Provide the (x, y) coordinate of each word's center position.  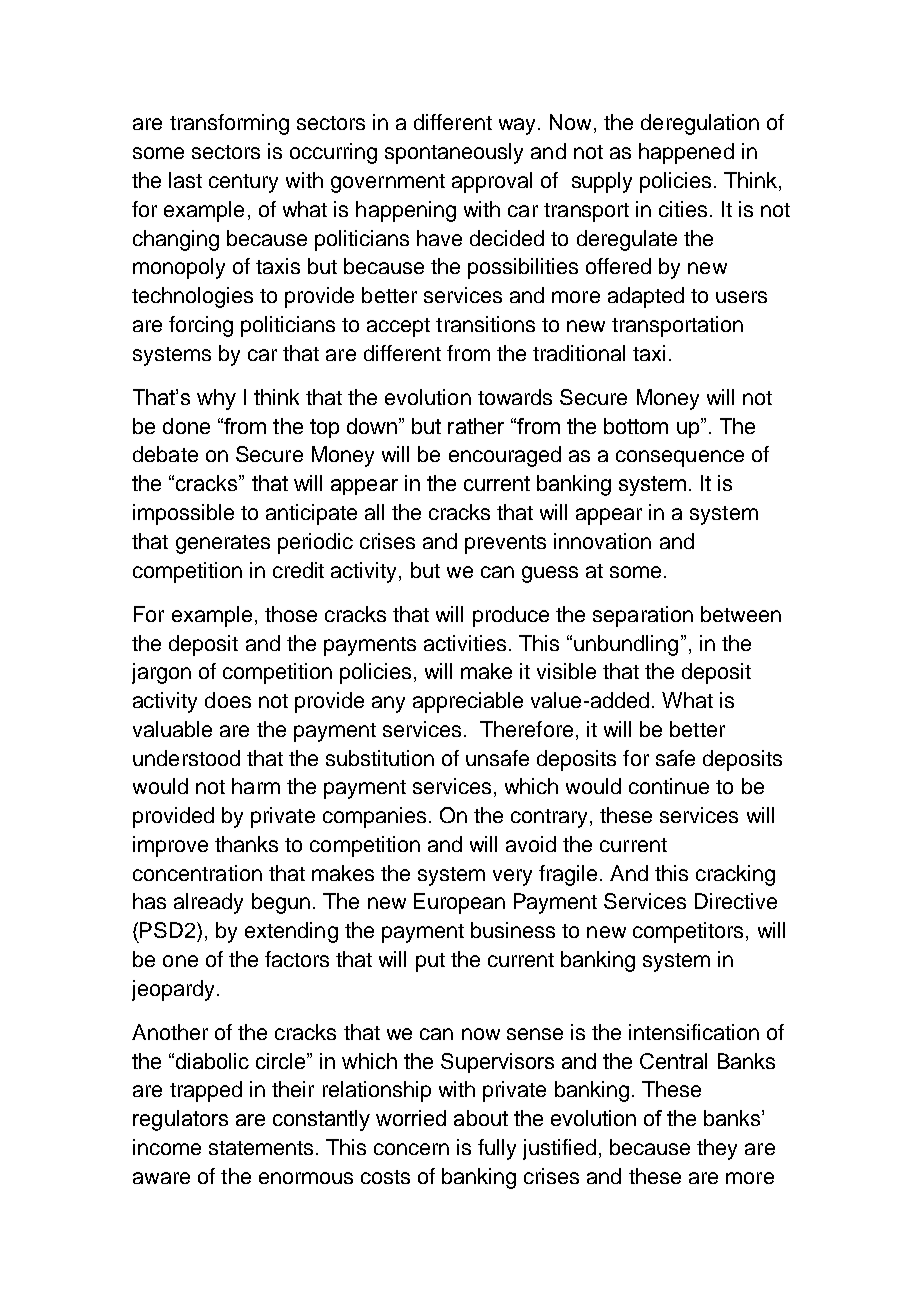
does (228, 700)
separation (643, 616)
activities (465, 643)
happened (686, 153)
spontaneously (454, 153)
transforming (229, 124)
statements (261, 1148)
